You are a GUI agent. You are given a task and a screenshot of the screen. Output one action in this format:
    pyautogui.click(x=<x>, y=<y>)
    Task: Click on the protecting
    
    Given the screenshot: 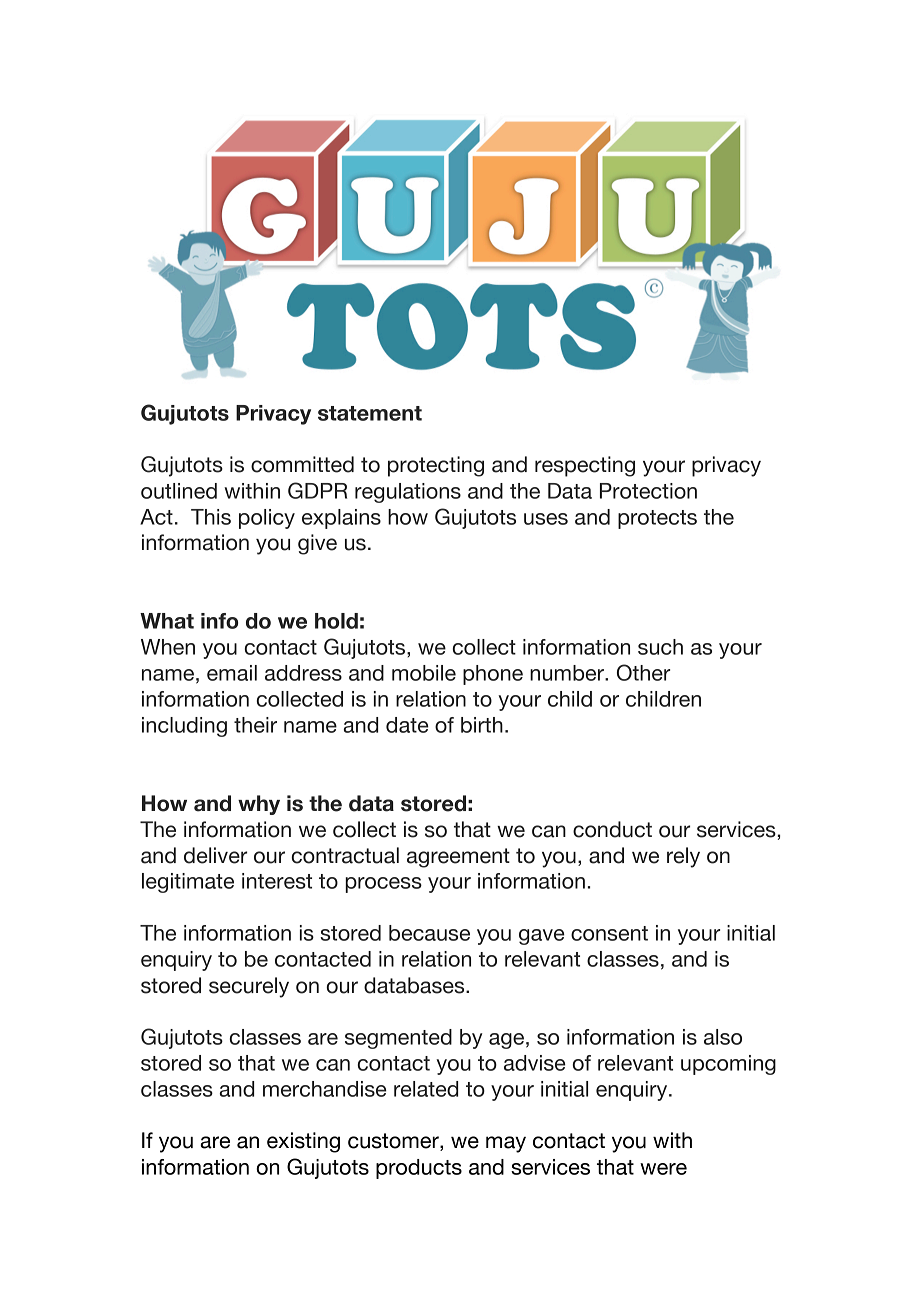 What is the action you would take?
    pyautogui.click(x=436, y=466)
